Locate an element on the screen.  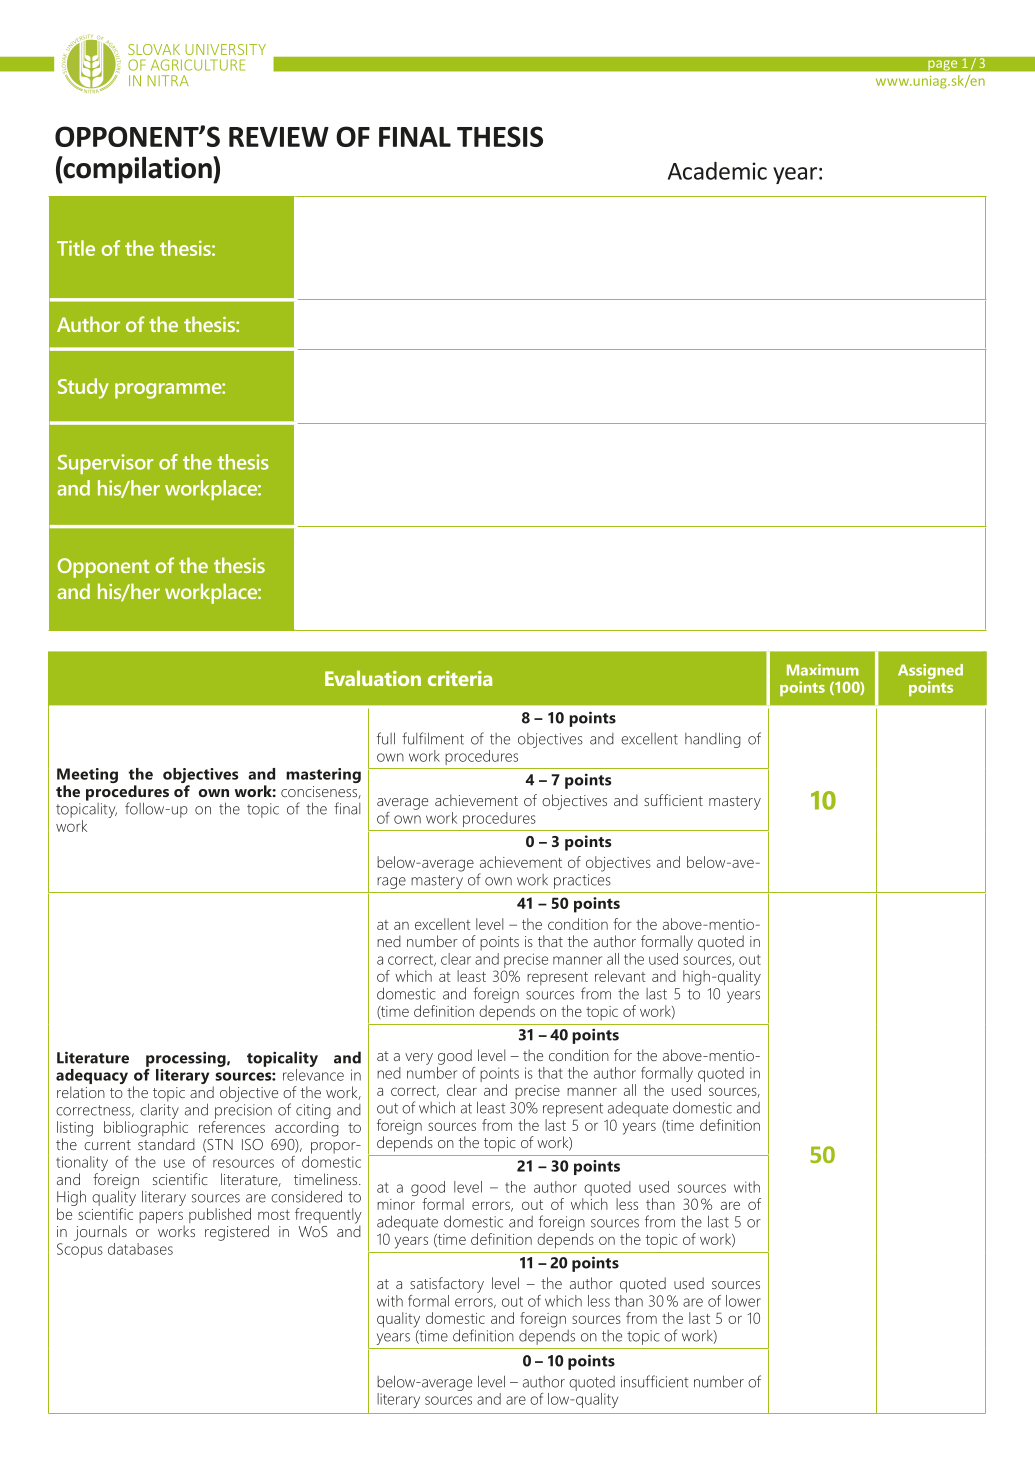
Meeting is located at coordinates (87, 777).
